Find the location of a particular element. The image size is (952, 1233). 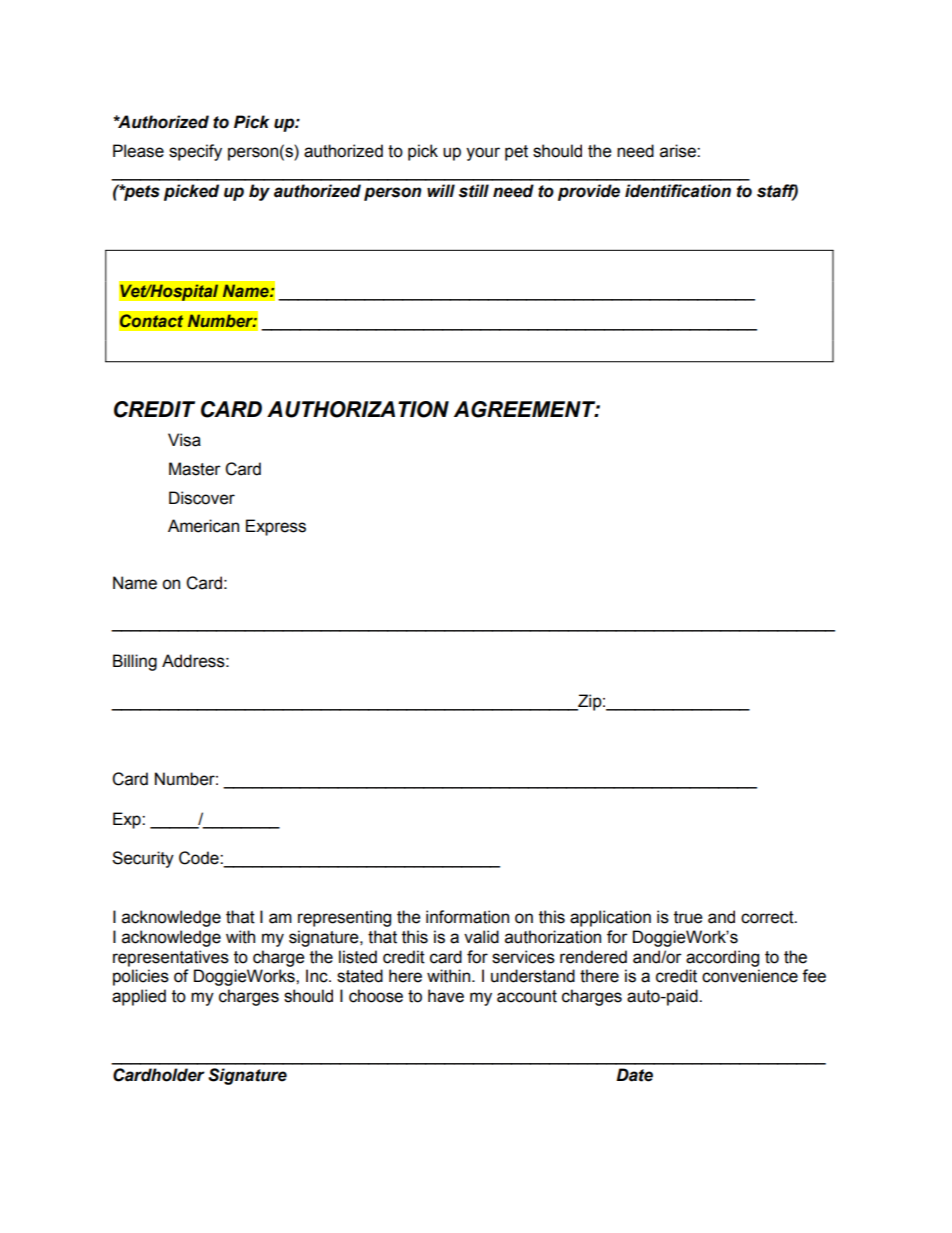

specify is located at coordinates (195, 152).
